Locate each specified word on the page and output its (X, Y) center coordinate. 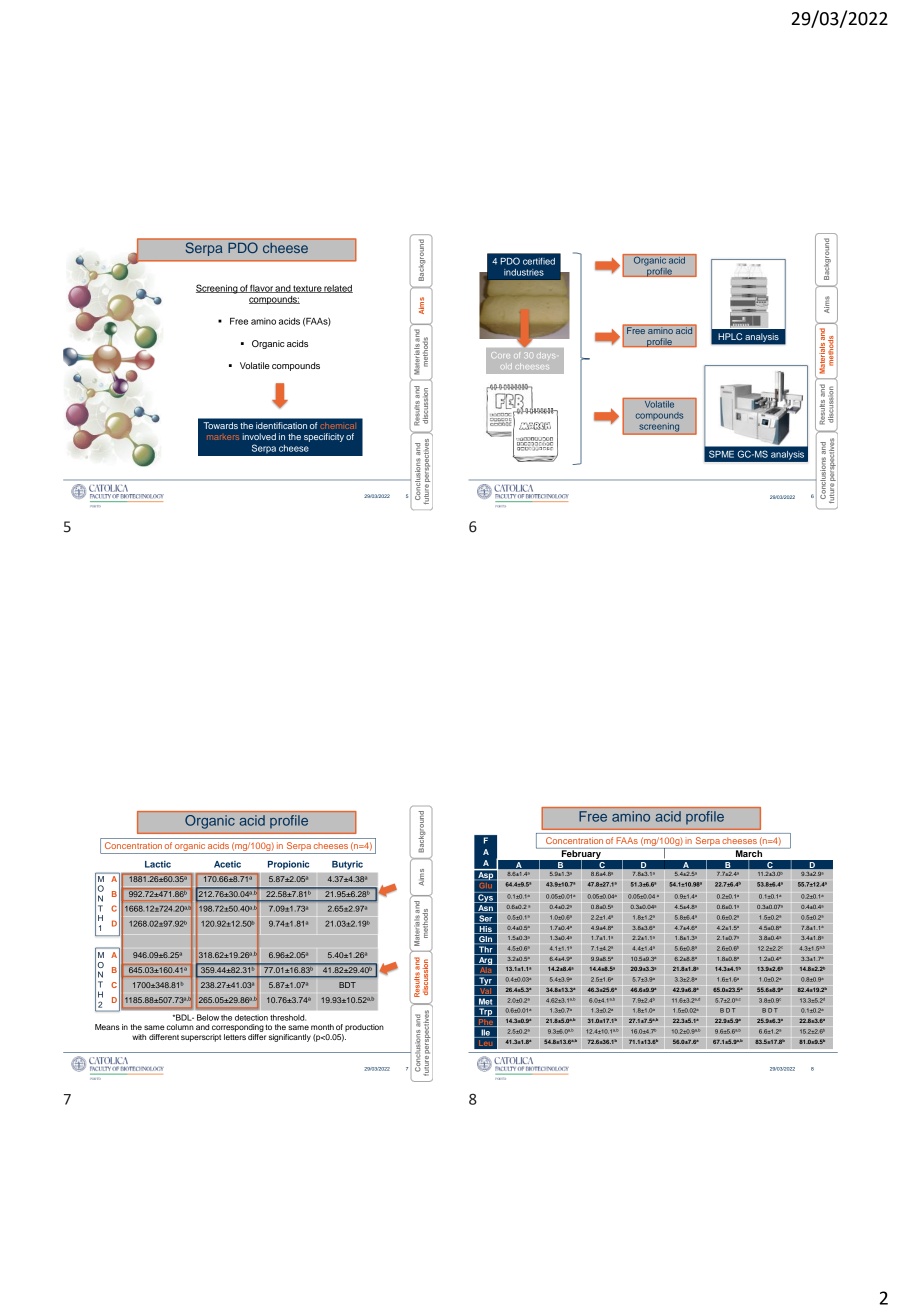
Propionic (288, 865)
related (338, 289)
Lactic (158, 864)
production (364, 1028)
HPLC (730, 336)
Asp (485, 876)
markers (223, 437)
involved (259, 436)
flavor (261, 289)
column (180, 1027)
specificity (324, 437)
